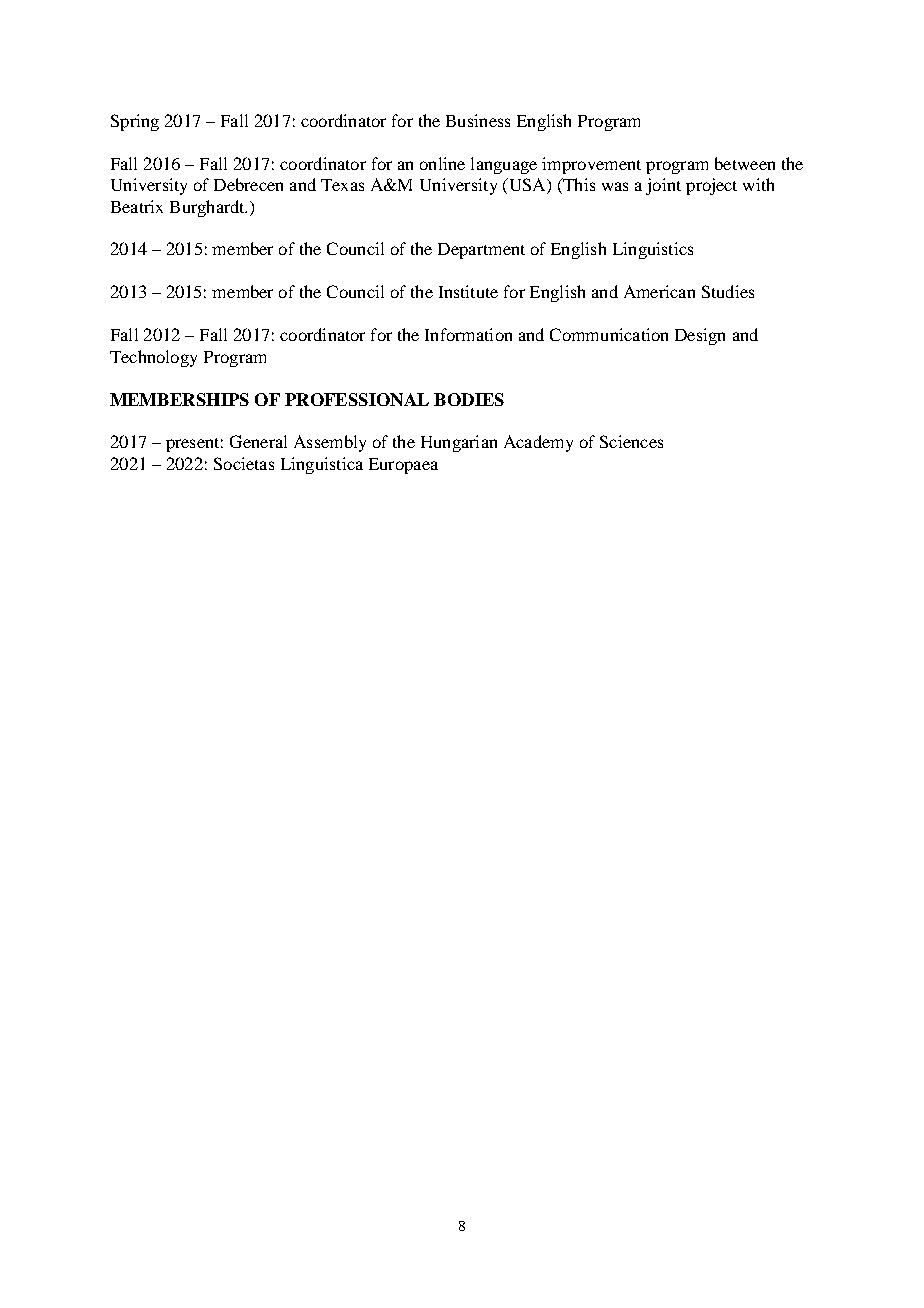 This document has height=1308, width=924. What do you see at coordinates (468, 291) in the document?
I see `Institute` at bounding box center [468, 291].
